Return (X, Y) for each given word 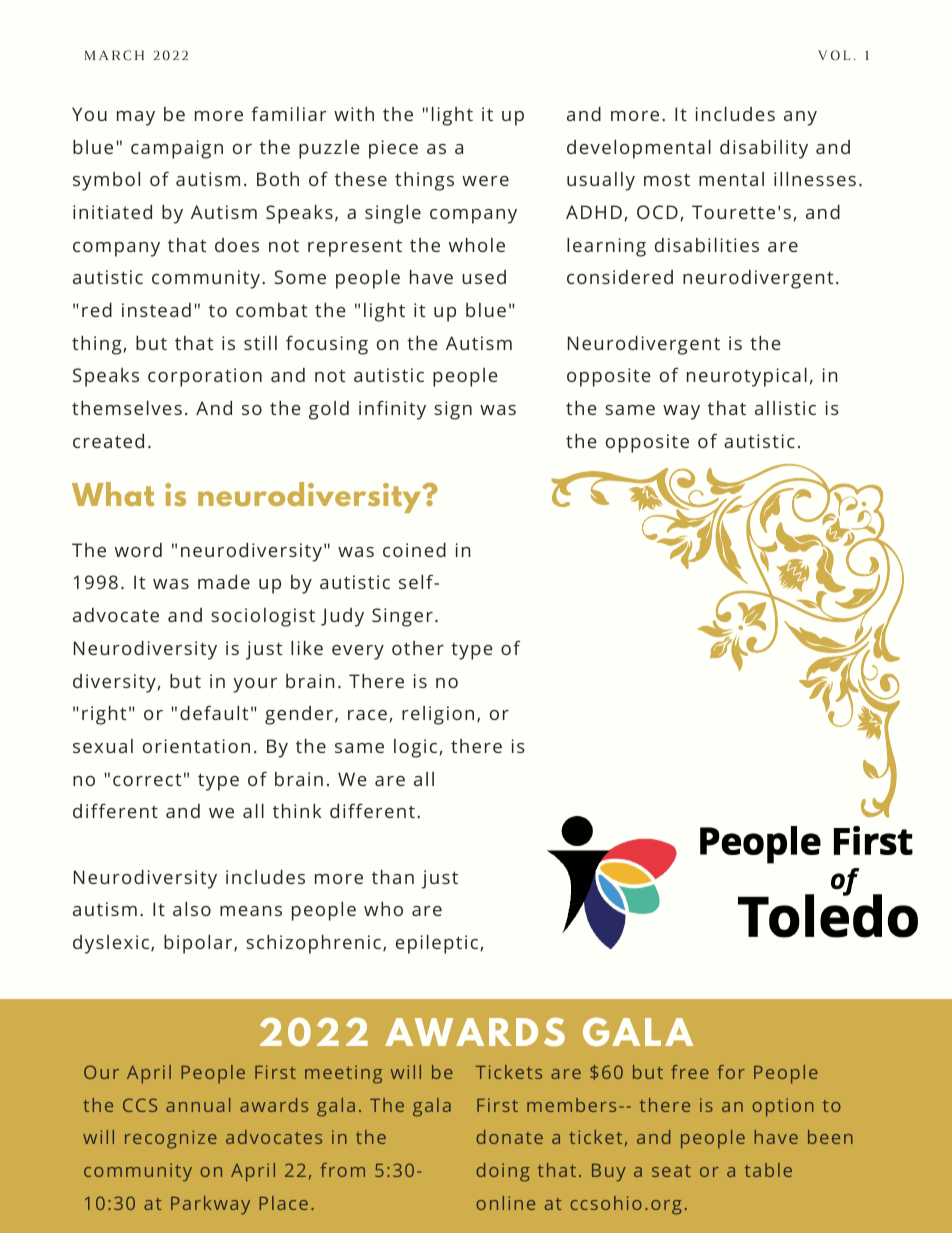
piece (393, 149)
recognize (171, 1139)
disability (764, 149)
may (136, 118)
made (224, 582)
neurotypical (747, 377)
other (418, 648)
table (768, 1170)
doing (503, 1172)
